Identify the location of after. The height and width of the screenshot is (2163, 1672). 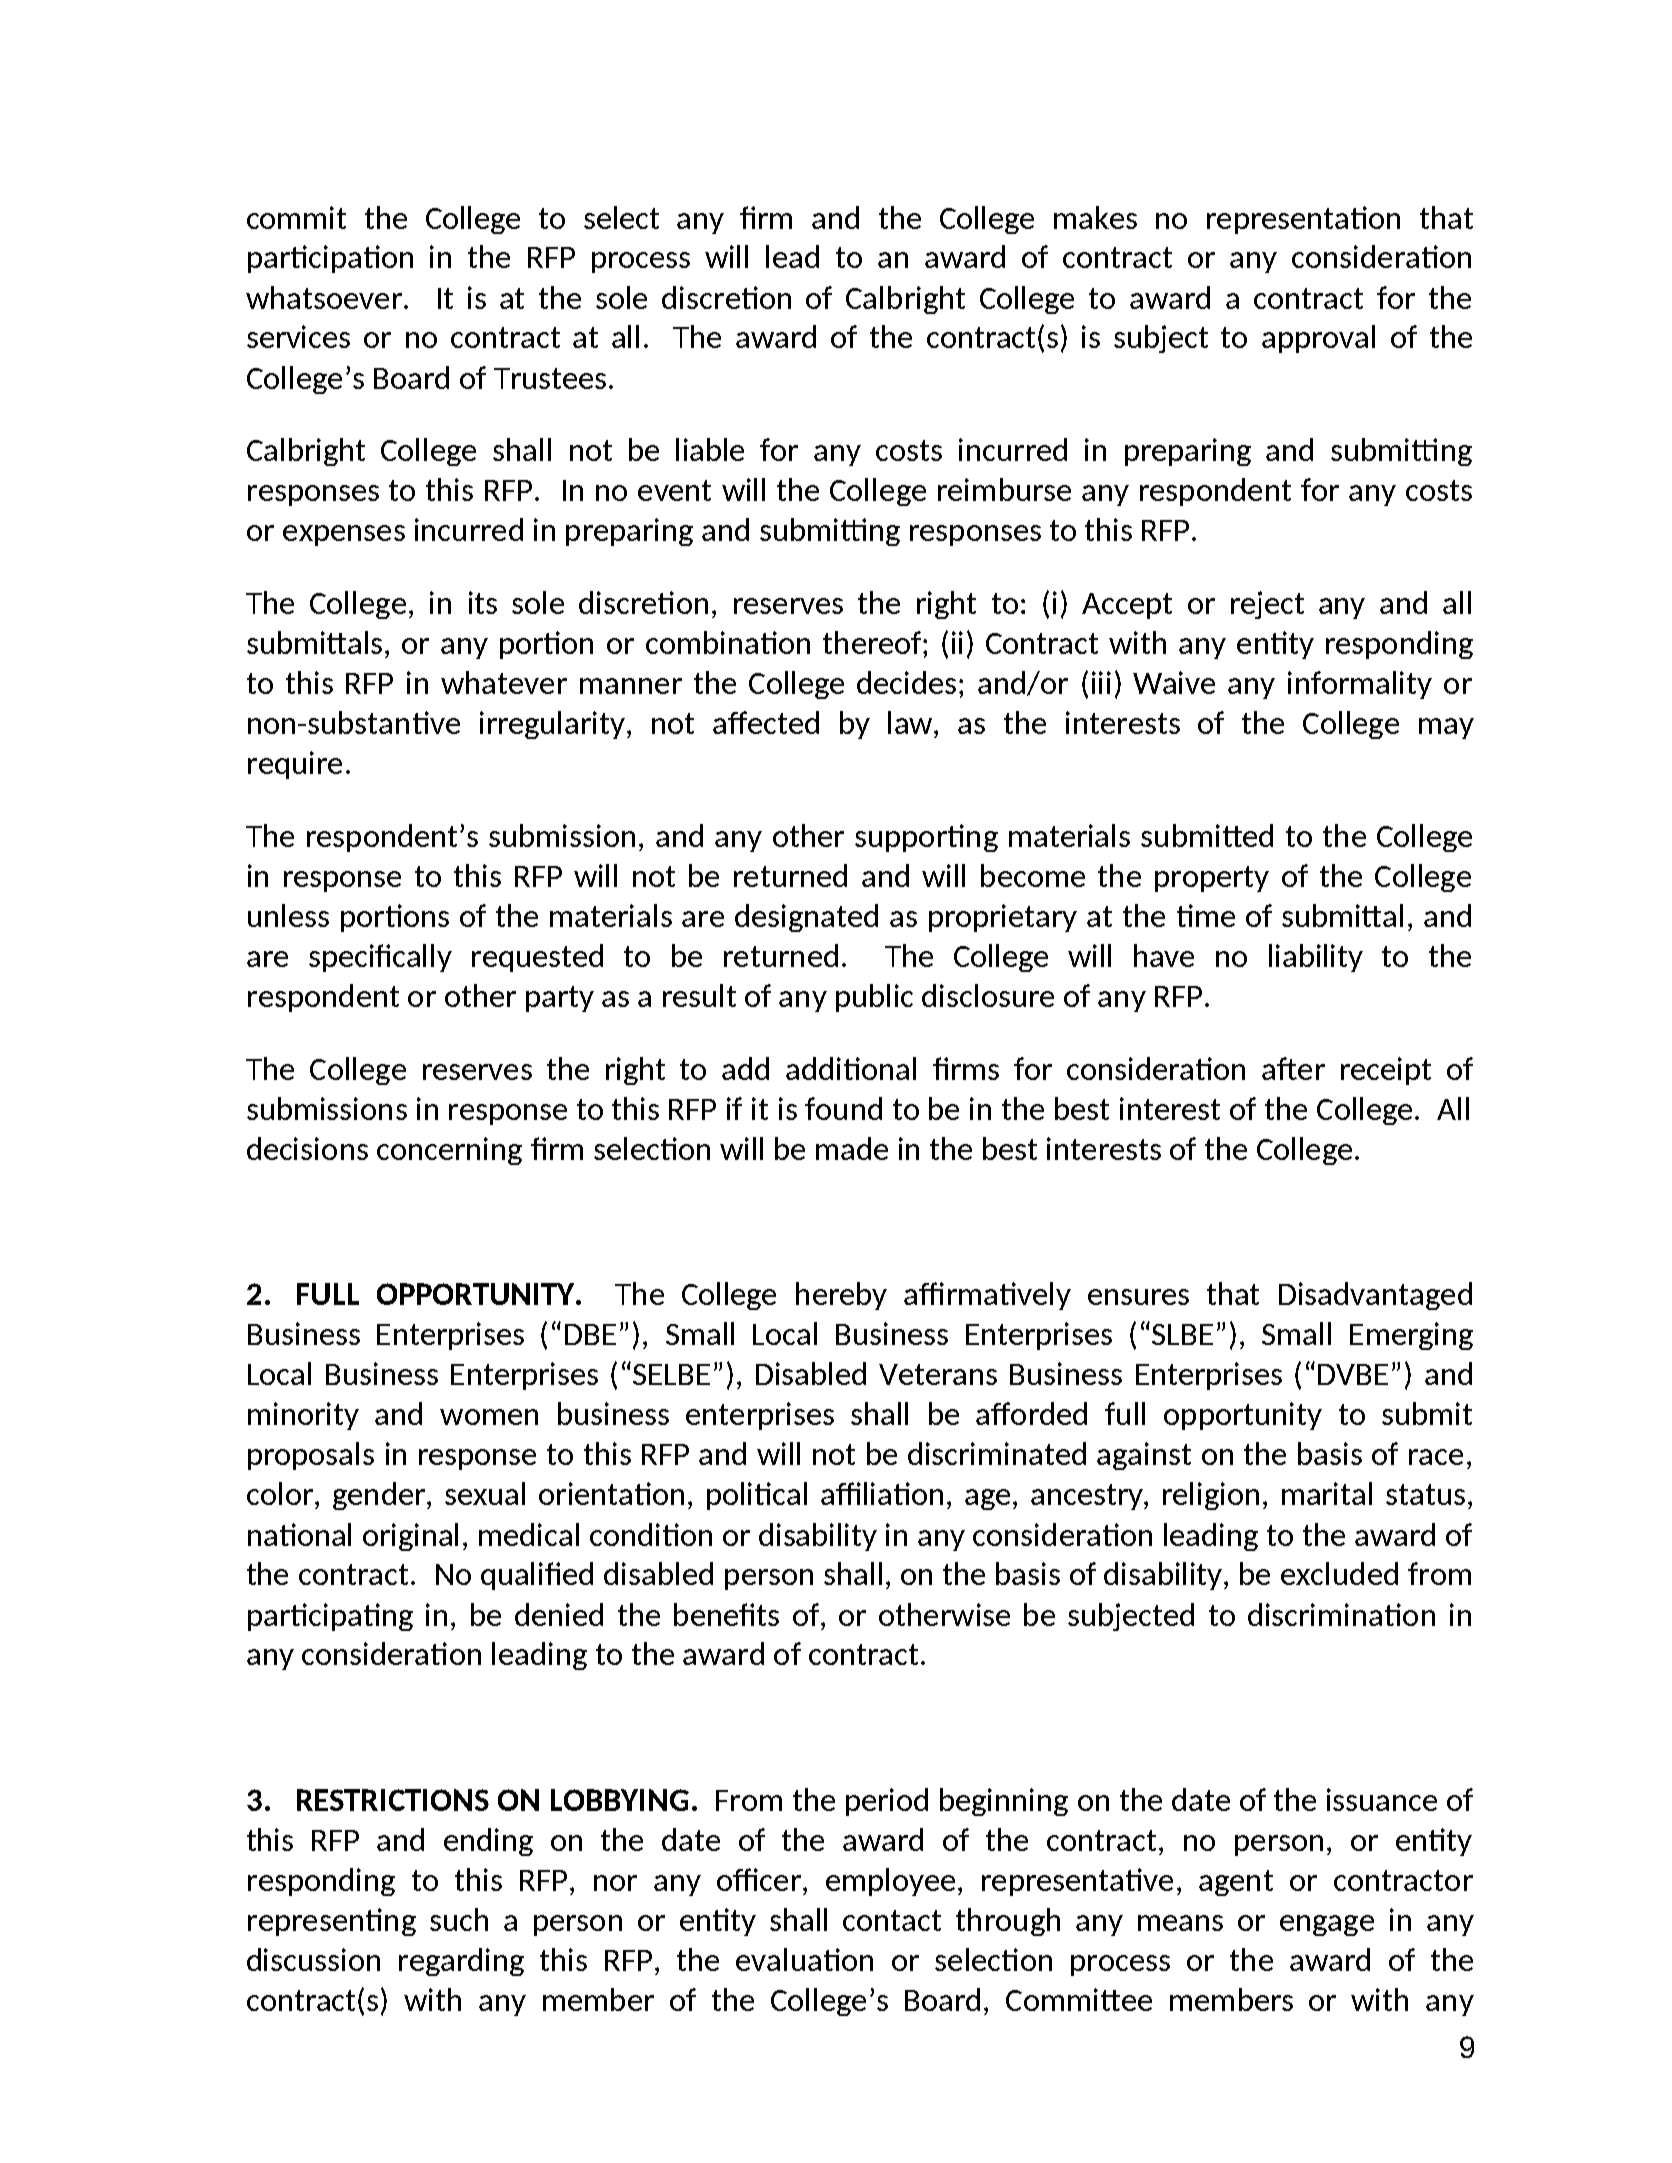
(1293, 1068).
